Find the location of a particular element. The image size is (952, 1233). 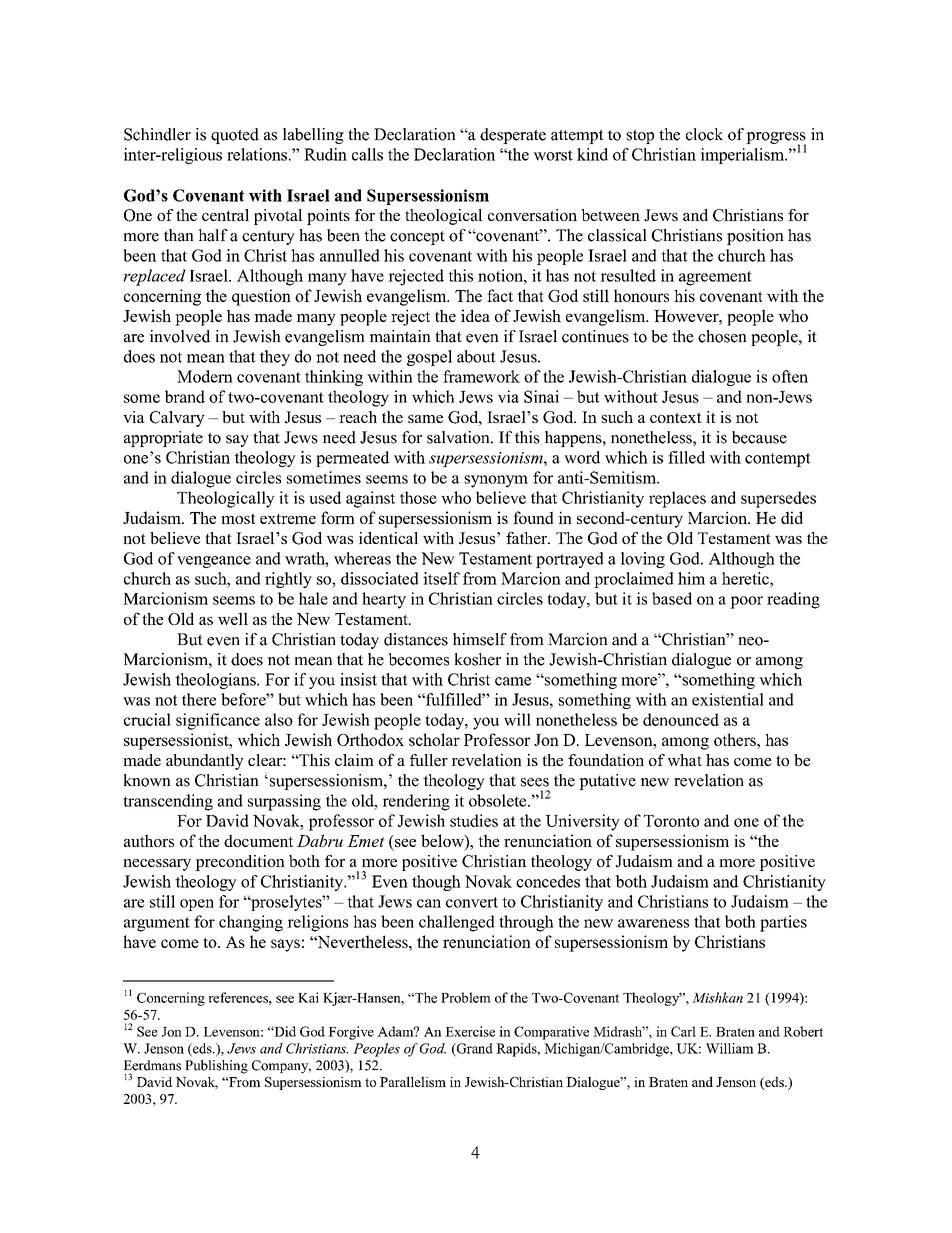

clock is located at coordinates (704, 134).
